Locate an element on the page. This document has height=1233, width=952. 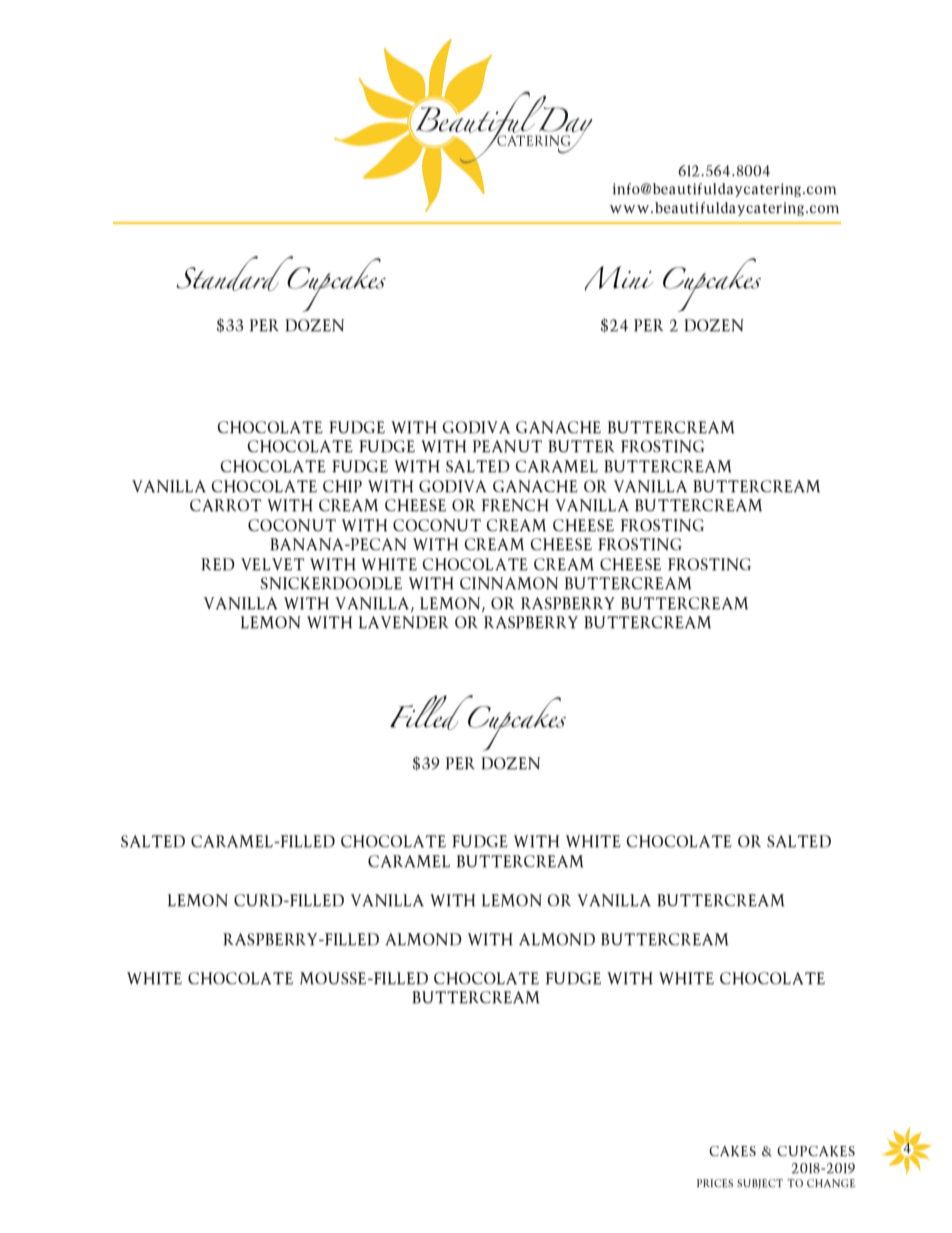
FRENCH is located at coordinates (515, 505).
